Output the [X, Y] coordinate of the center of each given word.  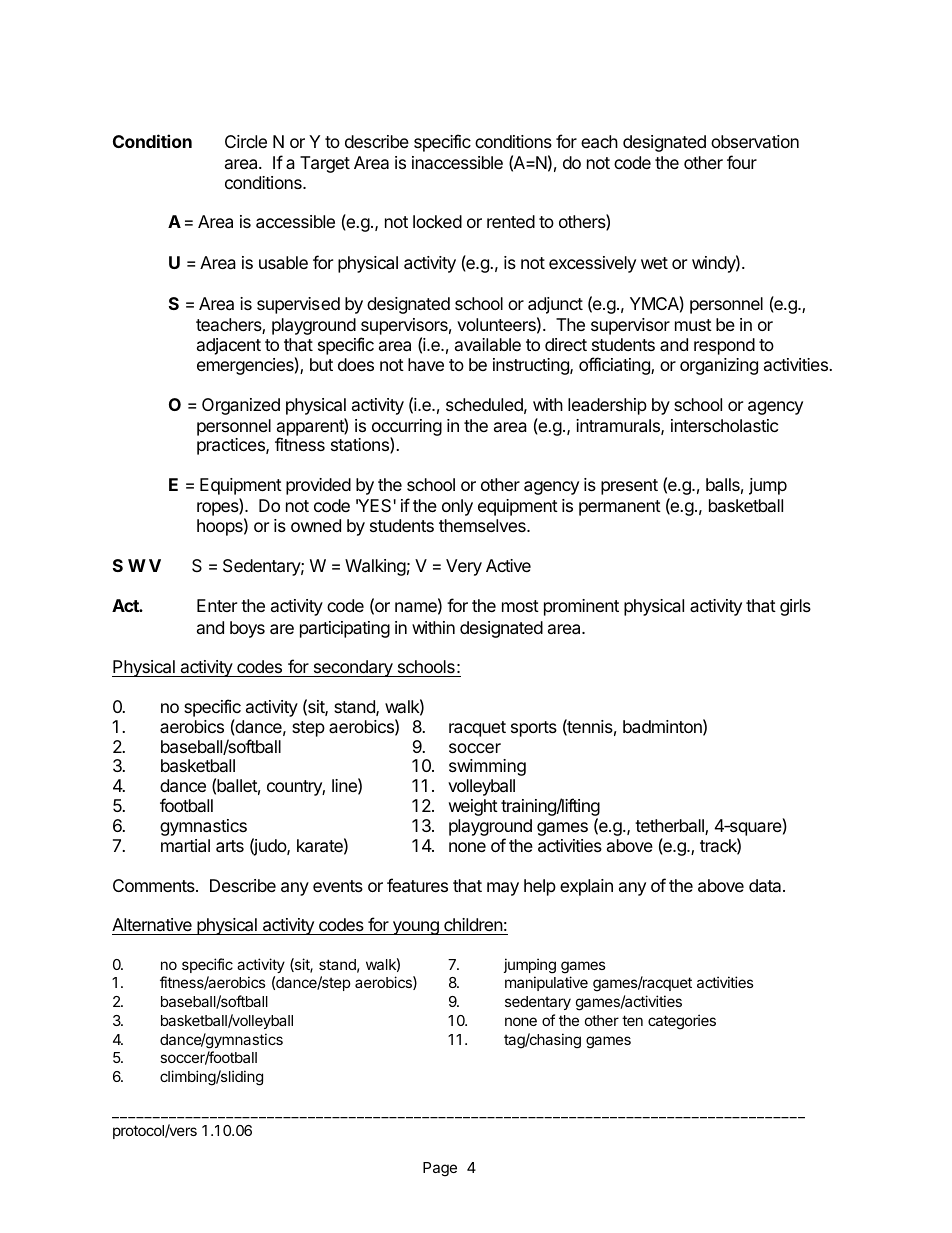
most [520, 606]
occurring [407, 428]
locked [437, 221]
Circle [246, 141]
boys [247, 629]
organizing [719, 366]
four [742, 162]
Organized [241, 406]
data [766, 885]
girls [795, 607]
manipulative [546, 983]
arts [230, 846]
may [503, 889]
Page [440, 1169]
